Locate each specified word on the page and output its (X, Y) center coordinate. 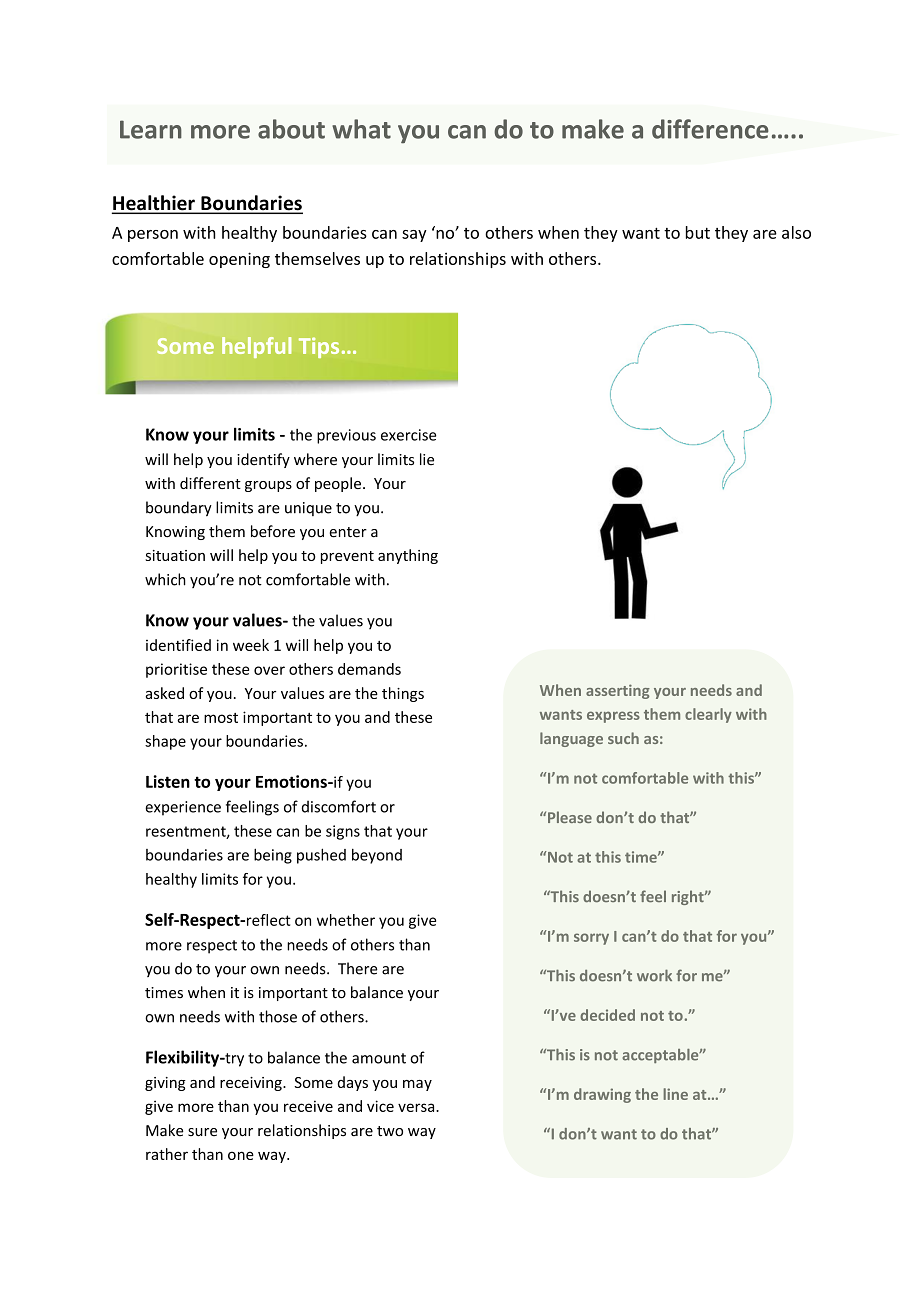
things (403, 694)
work (654, 975)
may (417, 1085)
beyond (377, 856)
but (698, 232)
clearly (708, 715)
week (251, 645)
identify (263, 460)
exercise (408, 435)
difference (710, 129)
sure (202, 1132)
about (291, 129)
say (414, 236)
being (273, 856)
